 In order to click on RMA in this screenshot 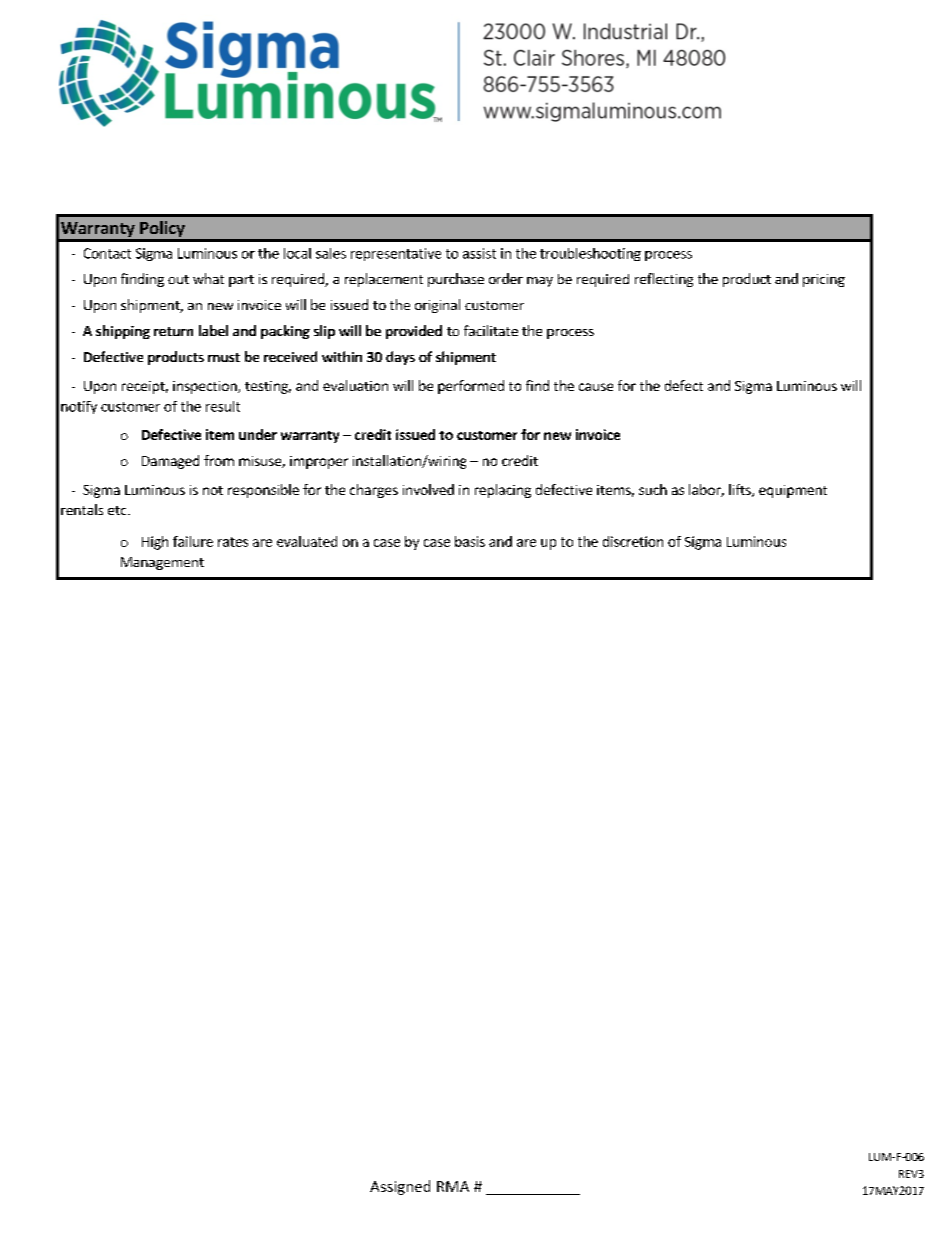, I will do `click(453, 1186)`.
